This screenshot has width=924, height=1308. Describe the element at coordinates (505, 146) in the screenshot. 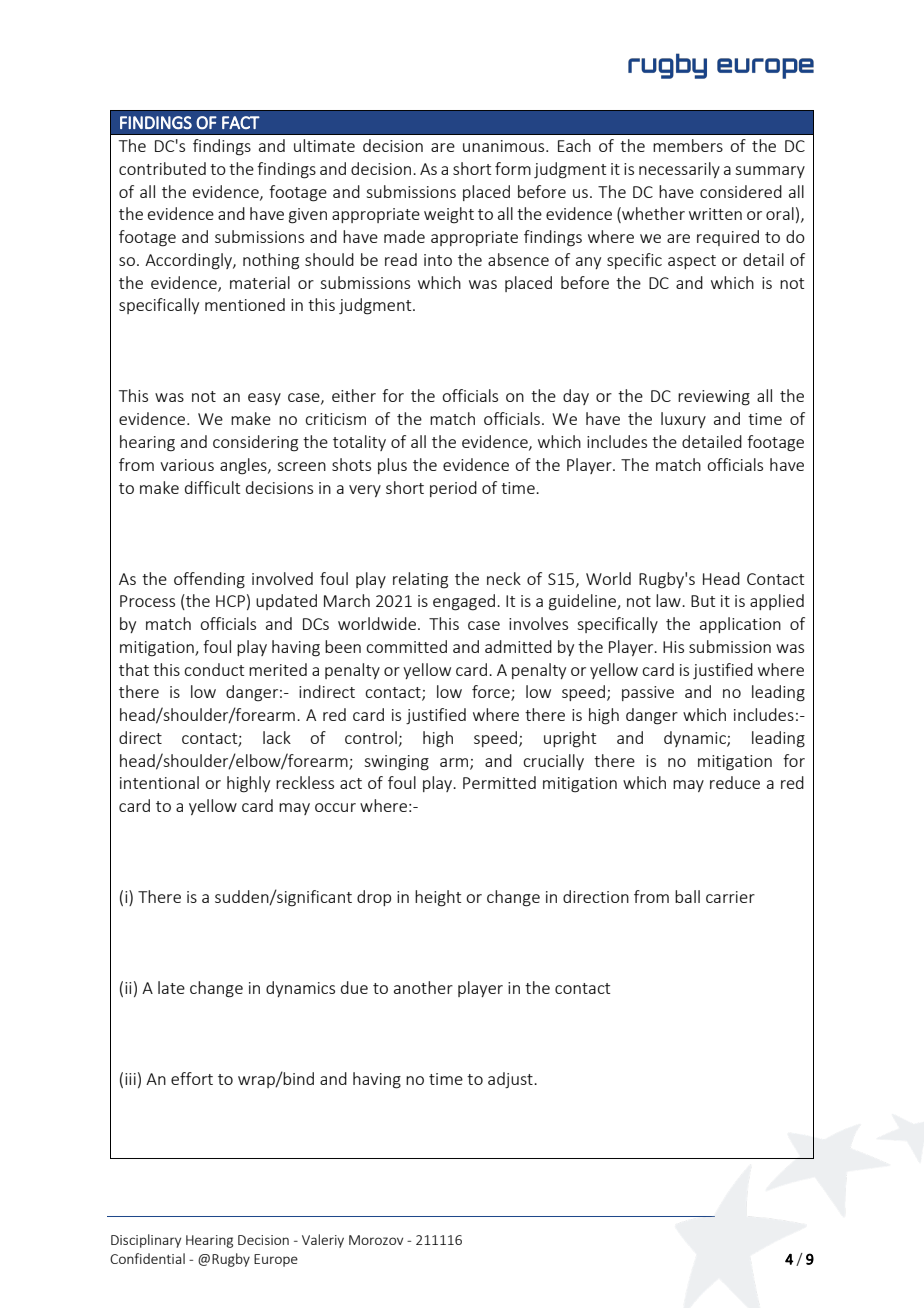

I see `unanimous` at that location.
